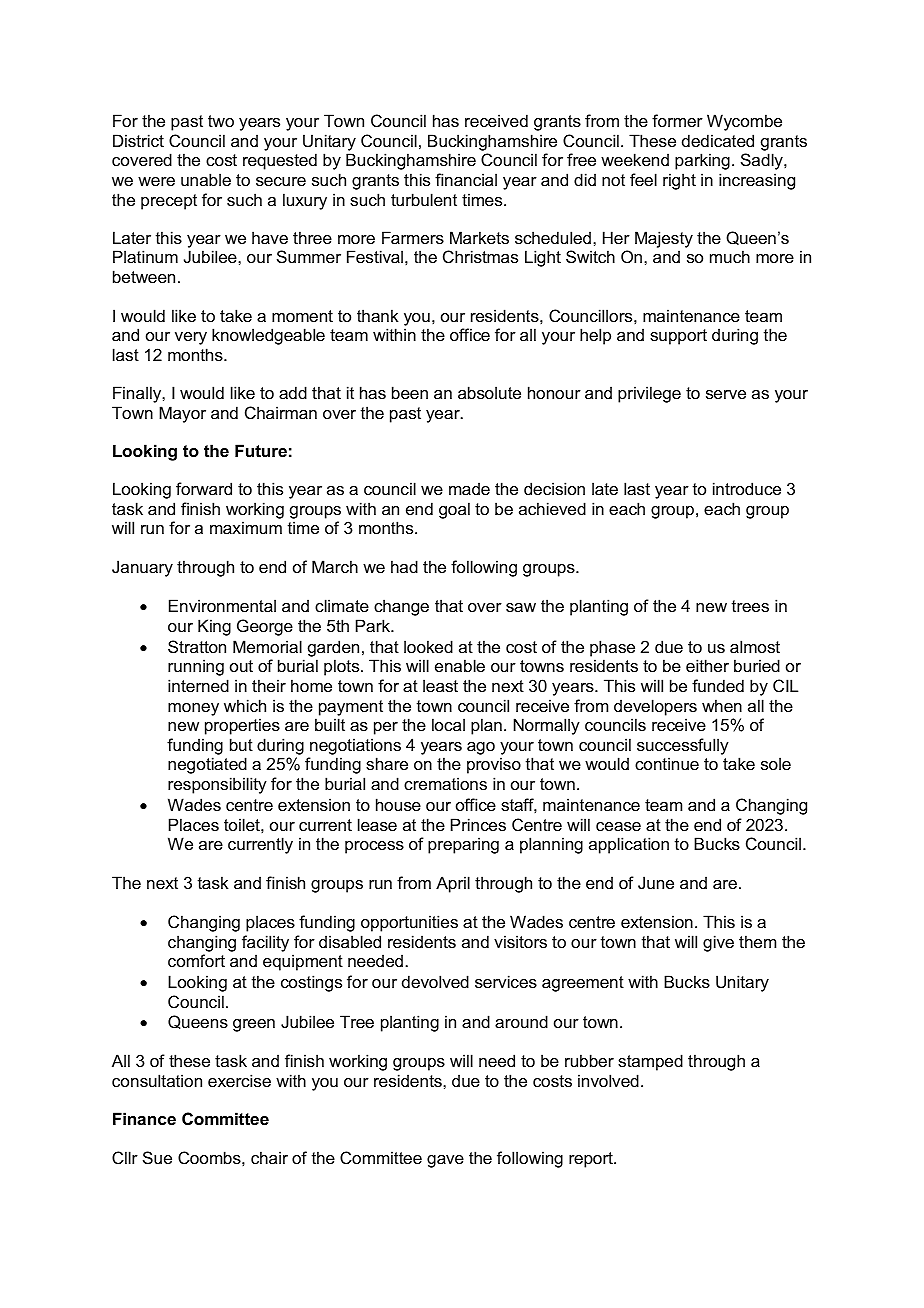 This image has height=1308, width=924. I want to click on gave, so click(445, 1161).
